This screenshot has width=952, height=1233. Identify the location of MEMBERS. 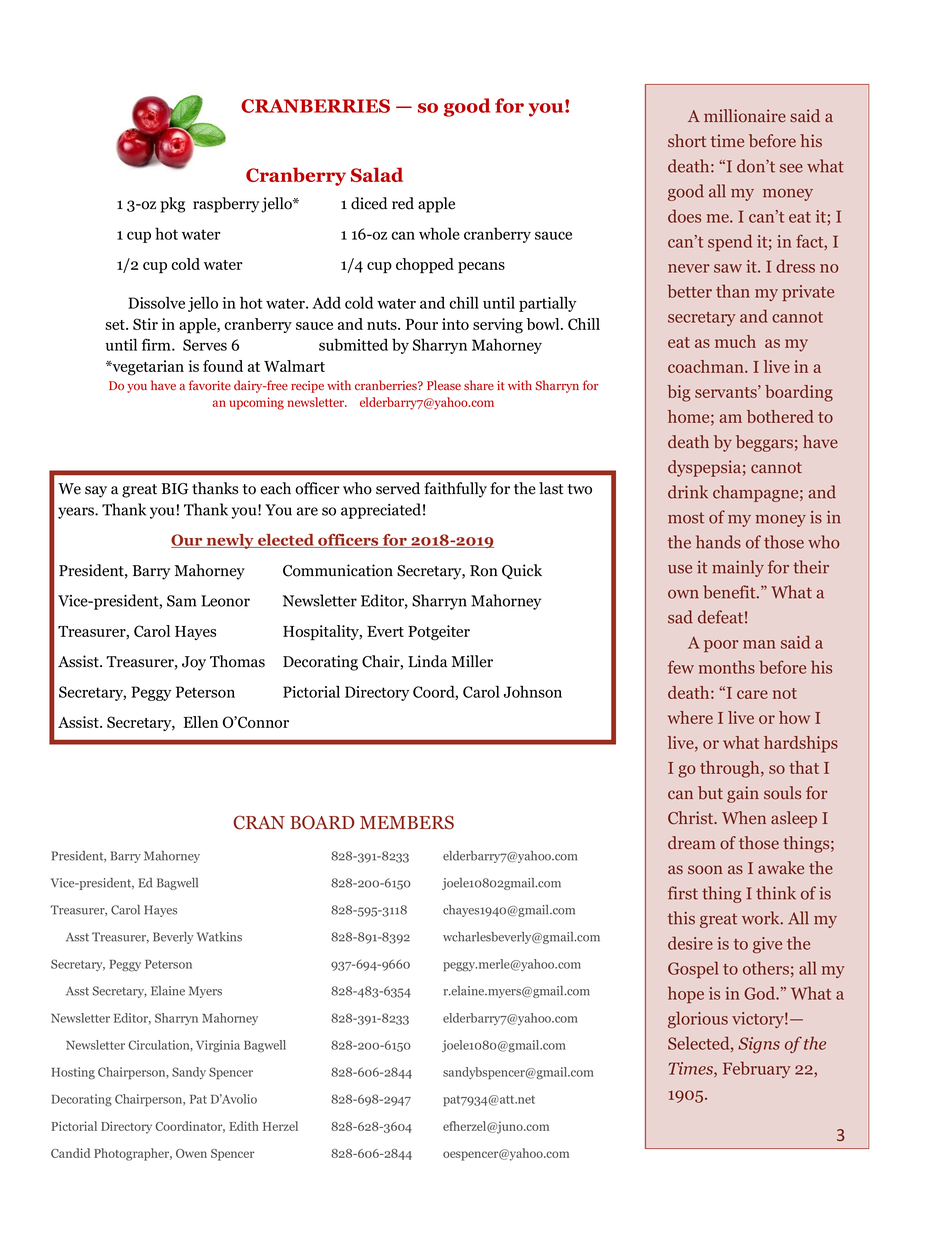
(407, 822).
